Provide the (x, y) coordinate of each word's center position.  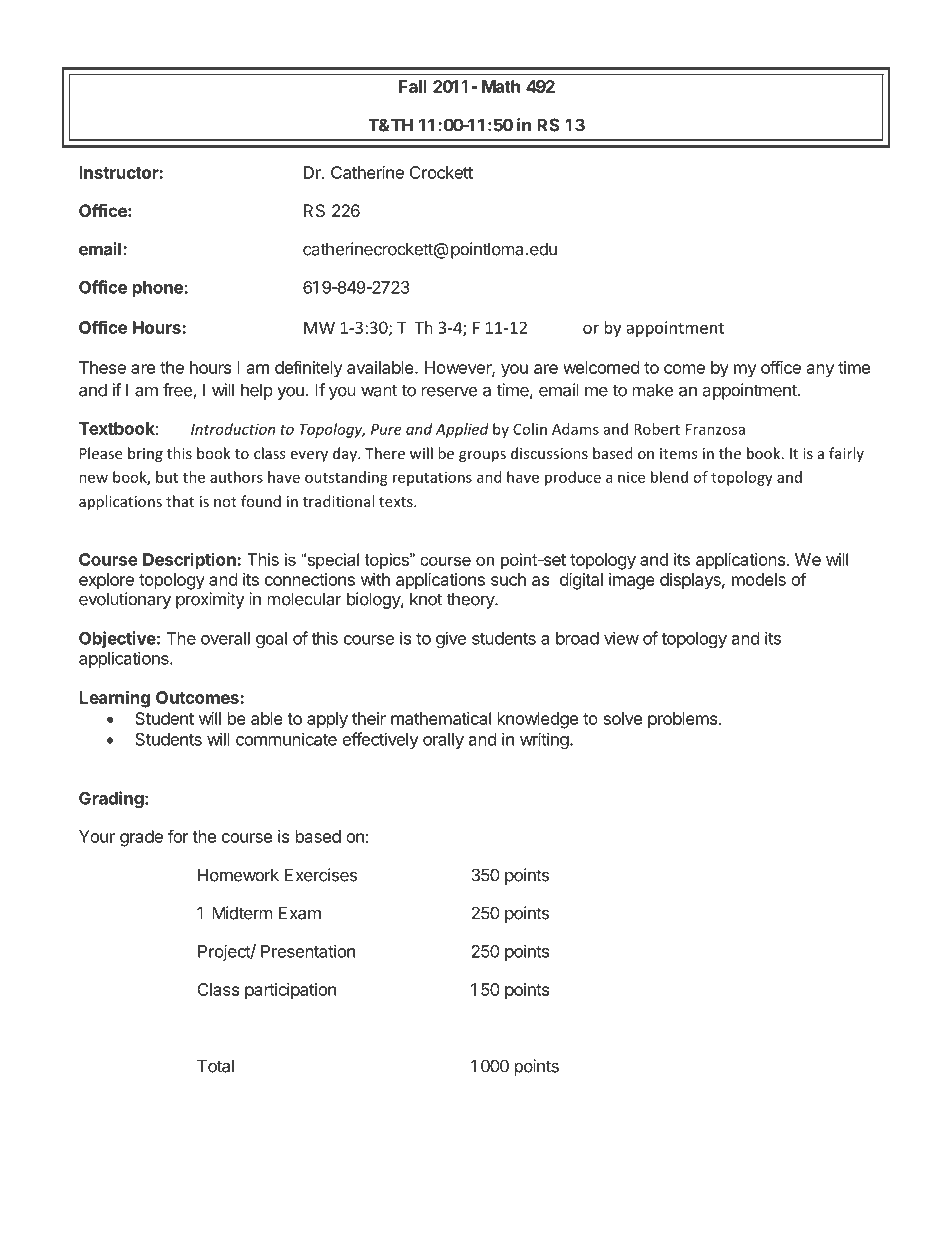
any (820, 371)
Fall (413, 86)
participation (290, 991)
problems (682, 720)
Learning (114, 699)
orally (443, 741)
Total (215, 1066)
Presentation (308, 951)
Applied (462, 430)
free (178, 391)
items (678, 453)
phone (159, 289)
